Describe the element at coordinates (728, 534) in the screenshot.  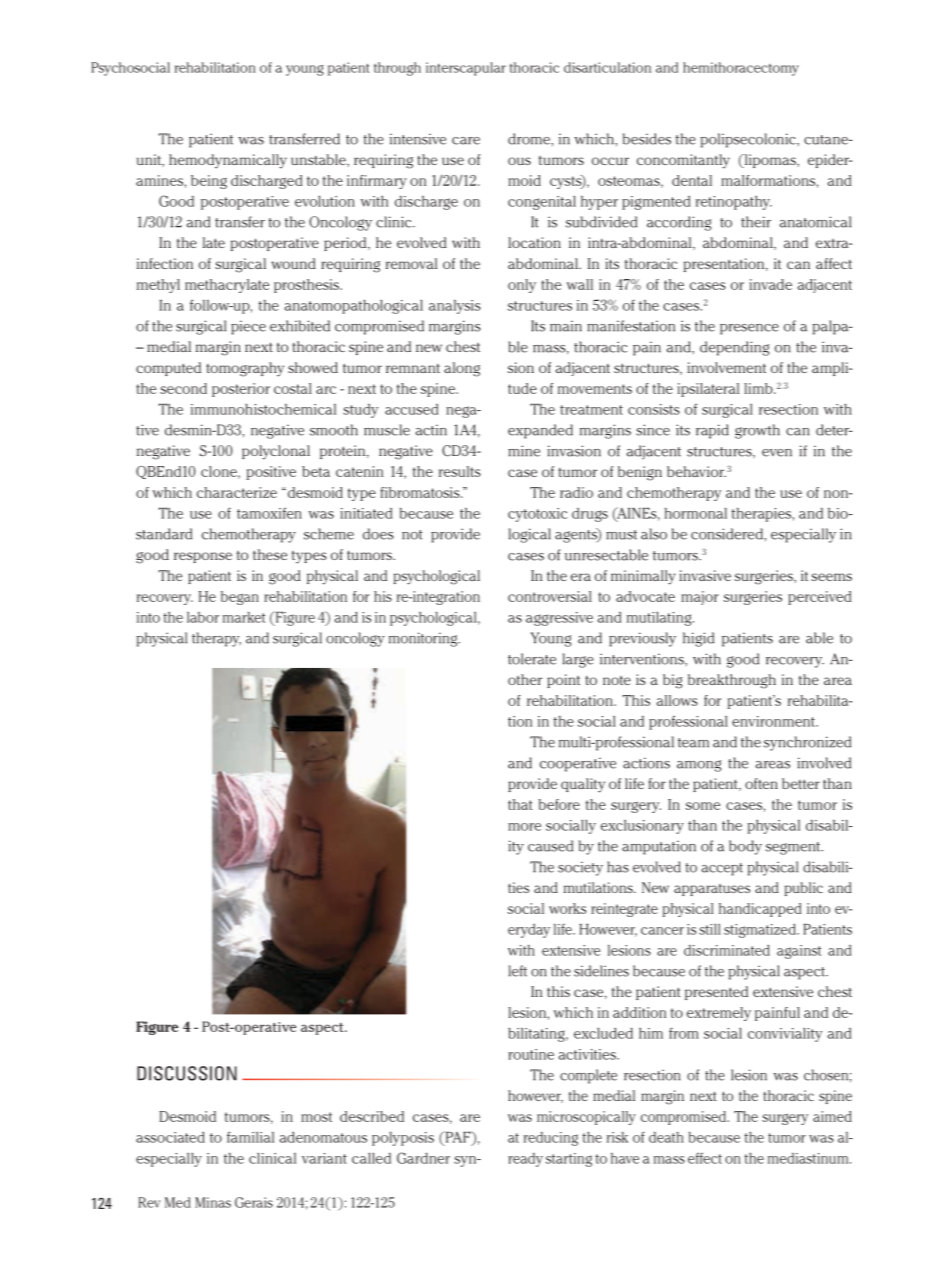
I see `considered` at that location.
